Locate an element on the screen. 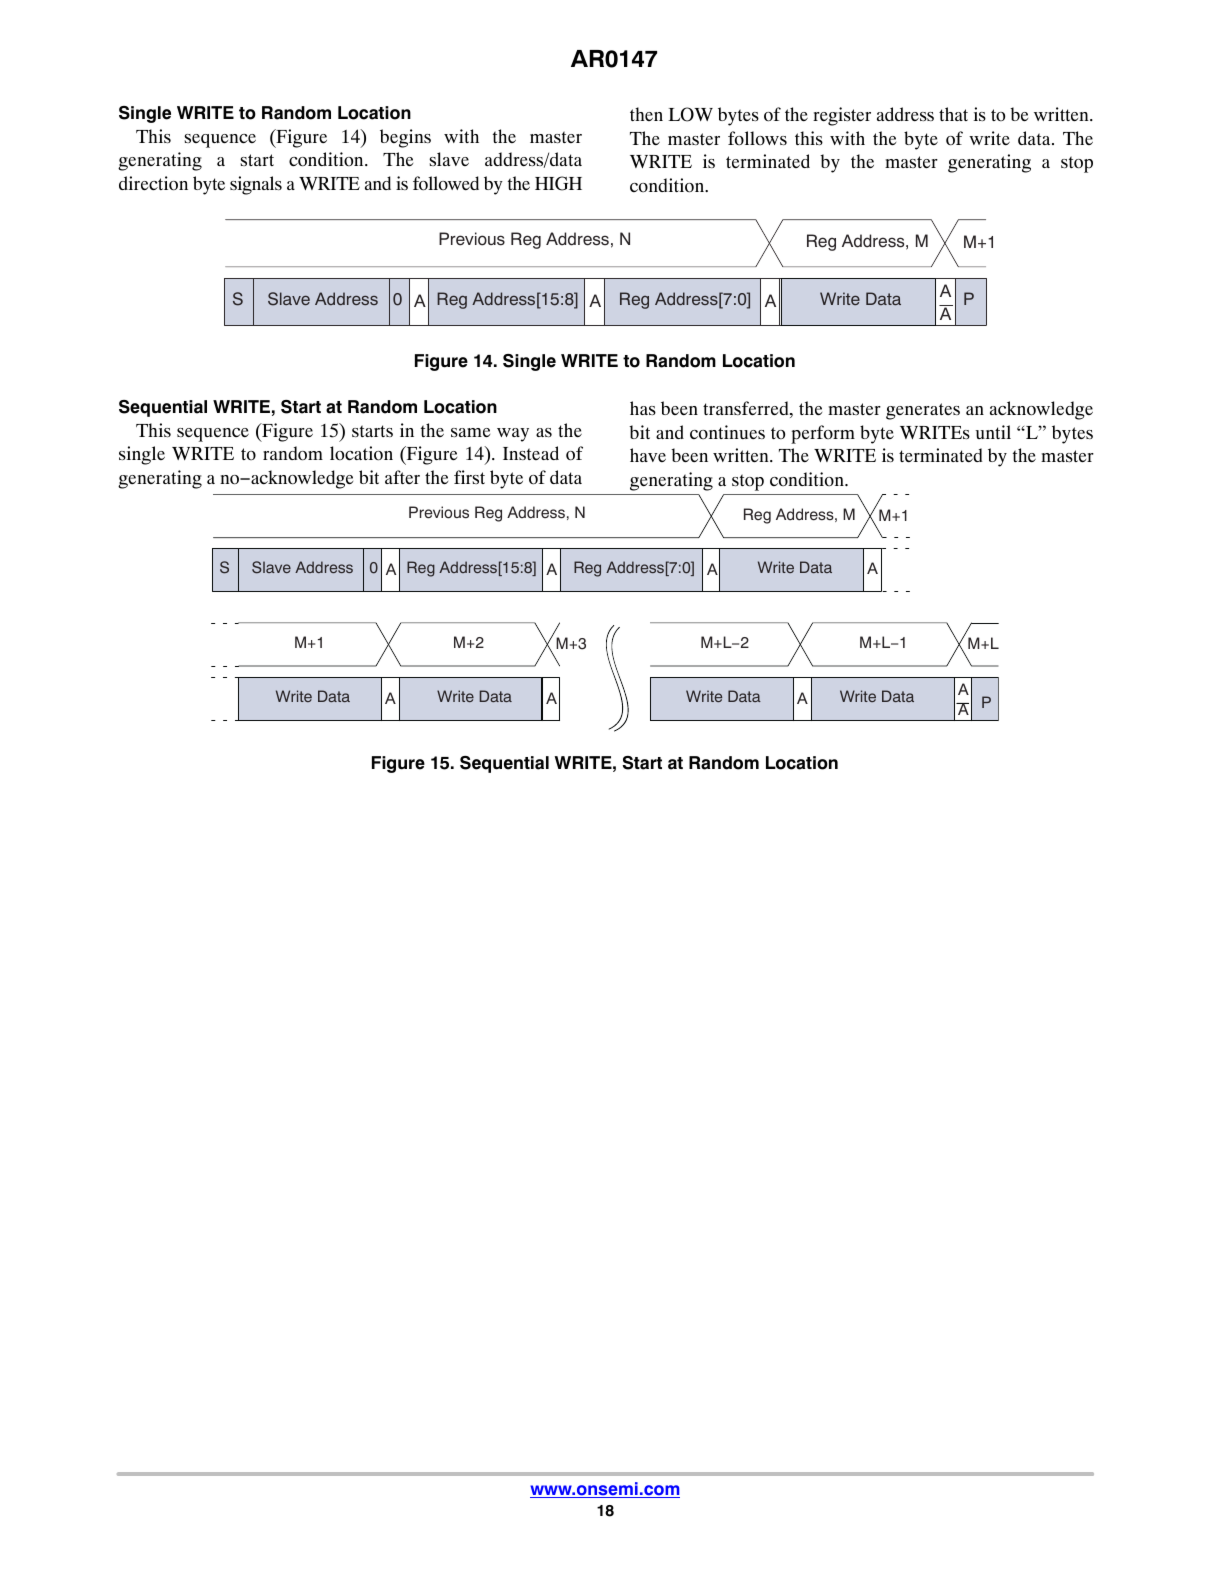  begins is located at coordinates (405, 138).
